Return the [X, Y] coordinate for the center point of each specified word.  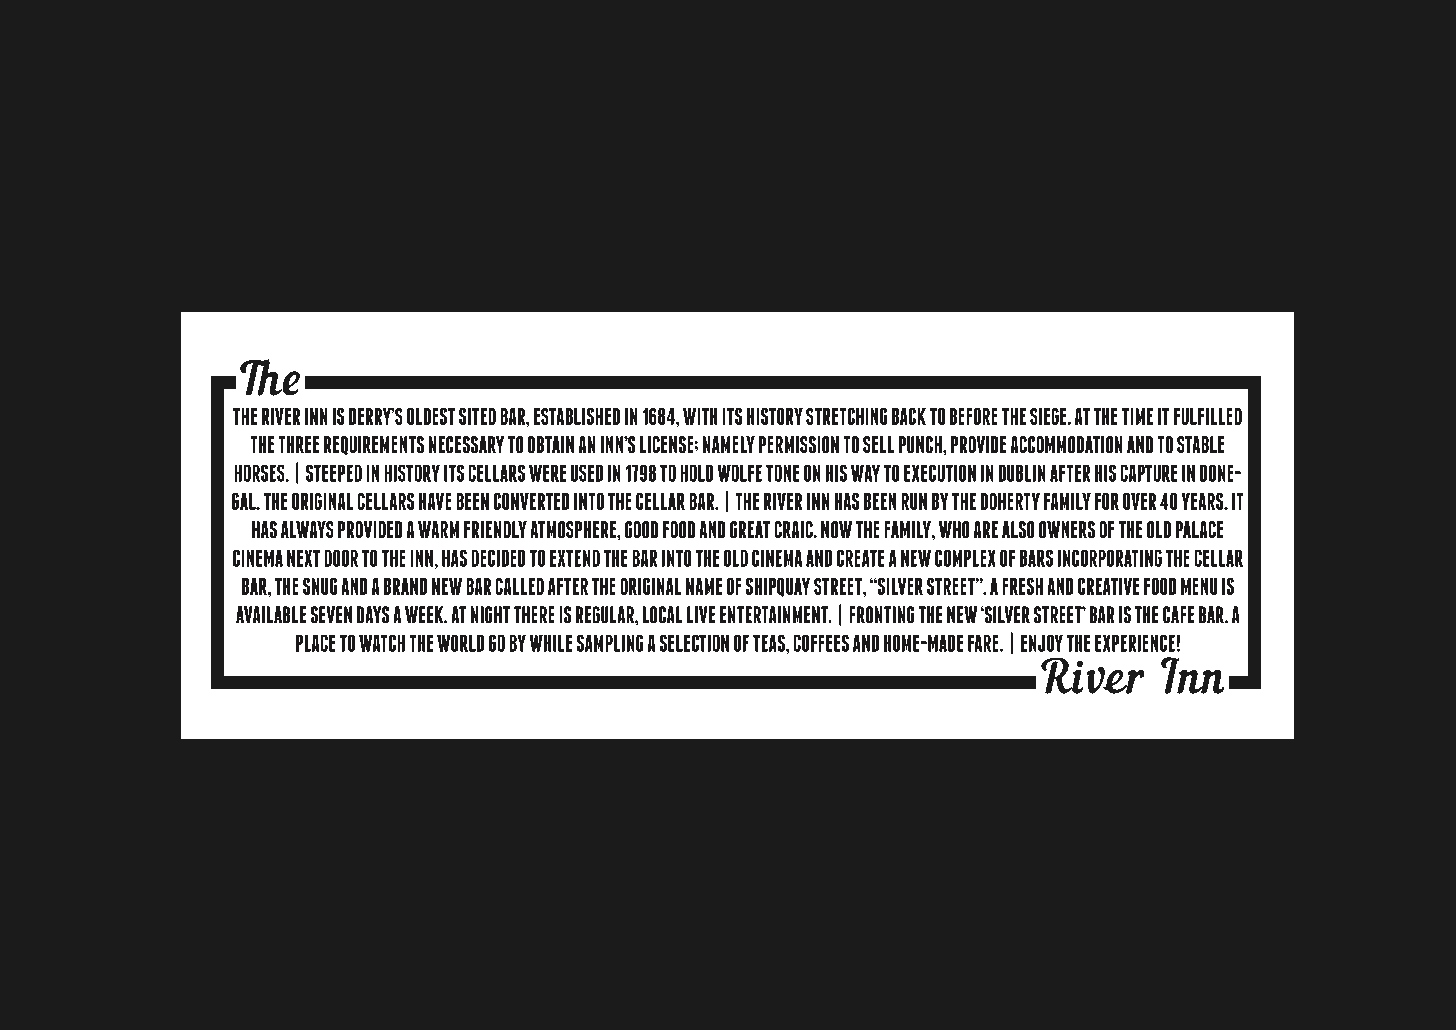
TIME [1137, 416]
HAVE [435, 501]
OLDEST [431, 416]
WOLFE [740, 473]
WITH [700, 416]
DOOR [341, 558]
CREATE [860, 558]
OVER [1139, 501]
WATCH [382, 643]
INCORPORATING [1110, 558]
